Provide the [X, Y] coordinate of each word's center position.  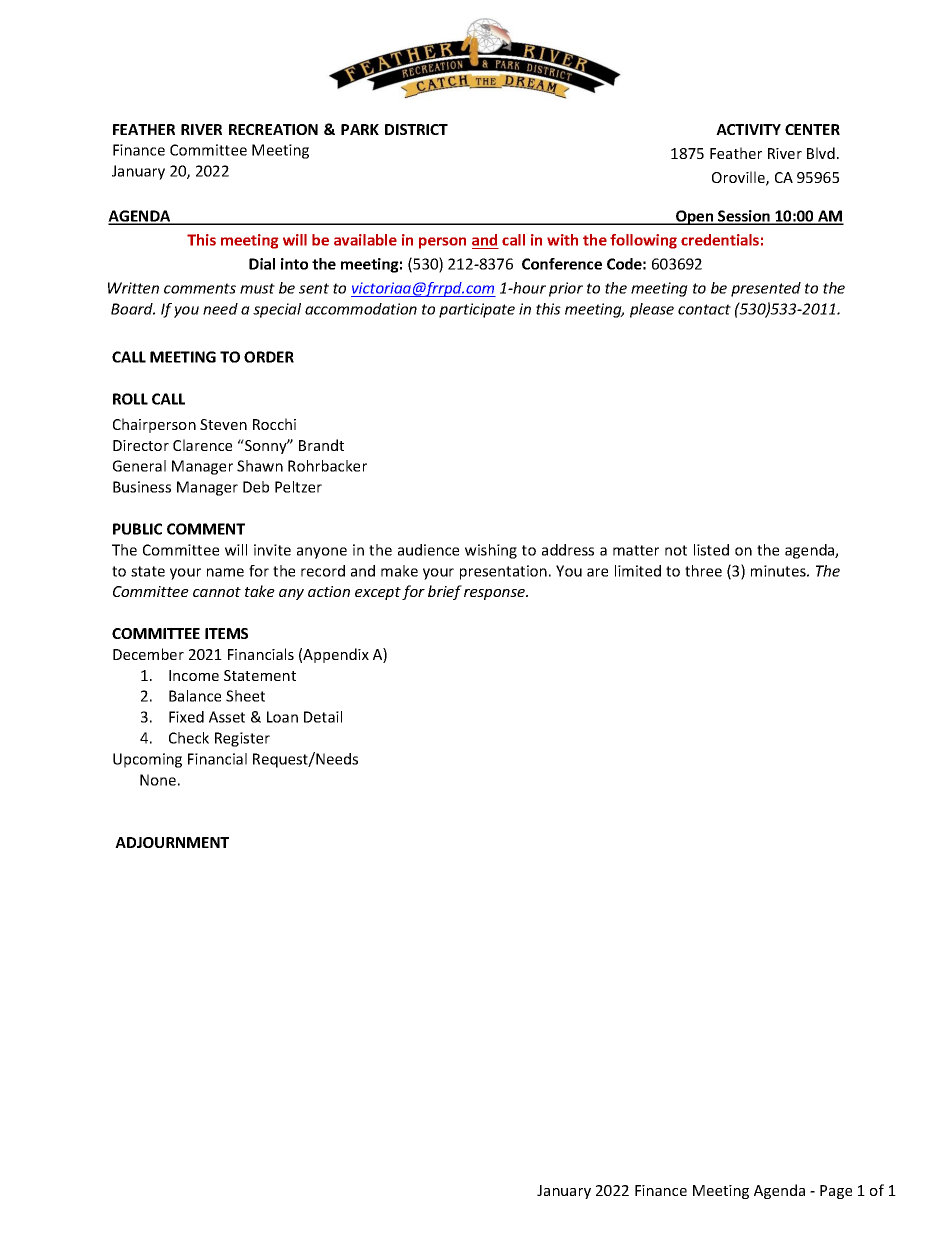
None [158, 780]
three [703, 571]
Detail [323, 717]
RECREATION [273, 129]
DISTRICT [416, 129]
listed [711, 550]
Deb [256, 487]
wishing [491, 551]
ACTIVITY [748, 129]
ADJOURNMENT [172, 842]
